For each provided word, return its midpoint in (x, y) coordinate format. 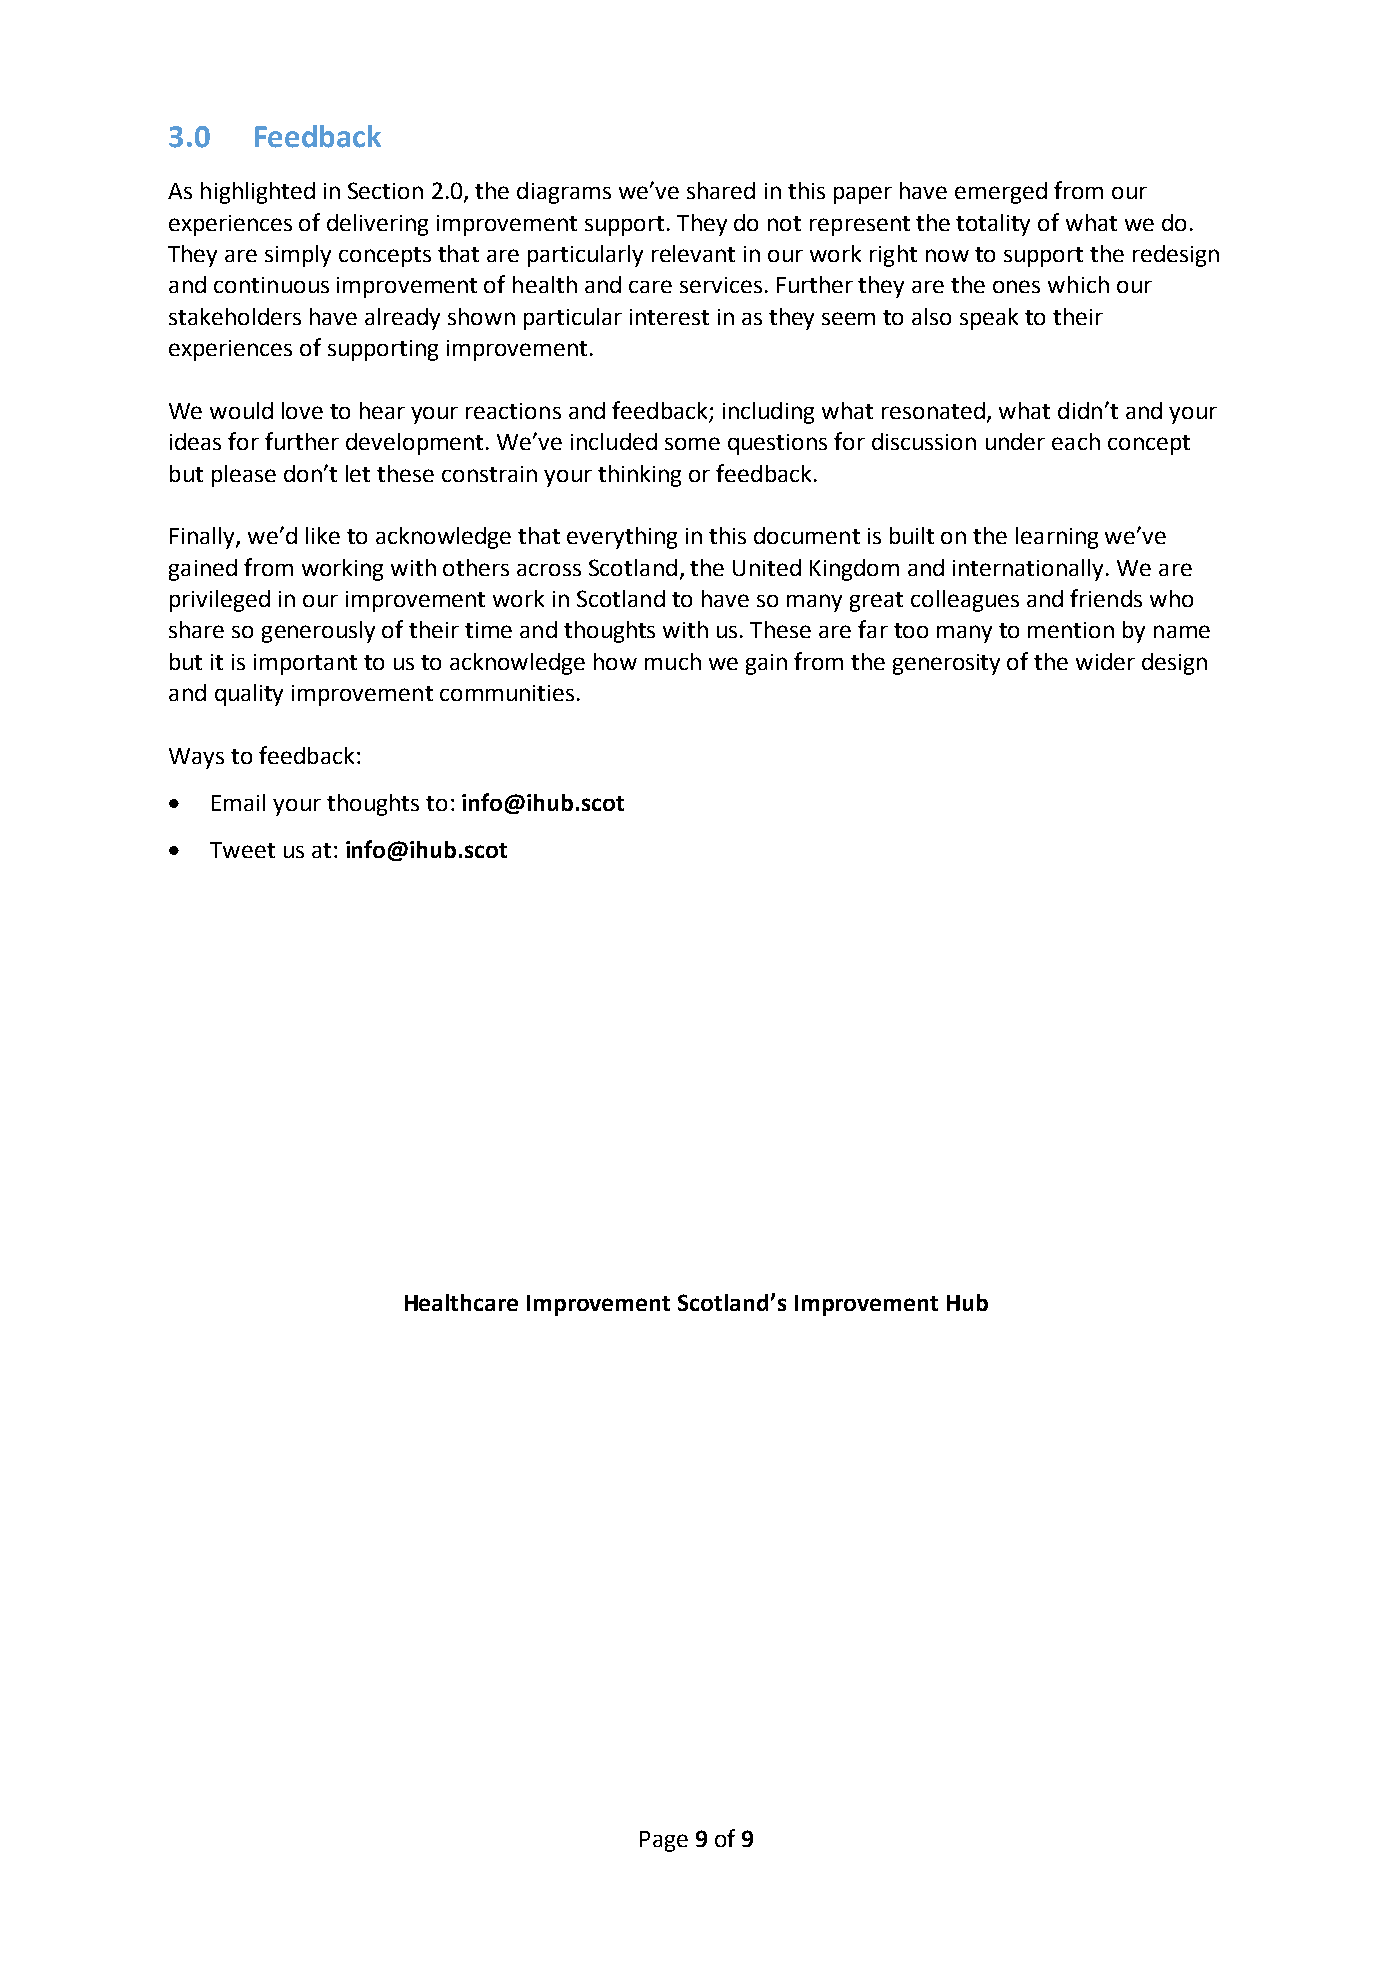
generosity (946, 664)
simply (298, 256)
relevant (693, 253)
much (673, 661)
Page (664, 1841)
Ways (196, 758)
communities (507, 693)
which (1078, 284)
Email (238, 802)
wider (1105, 661)
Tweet (242, 850)
